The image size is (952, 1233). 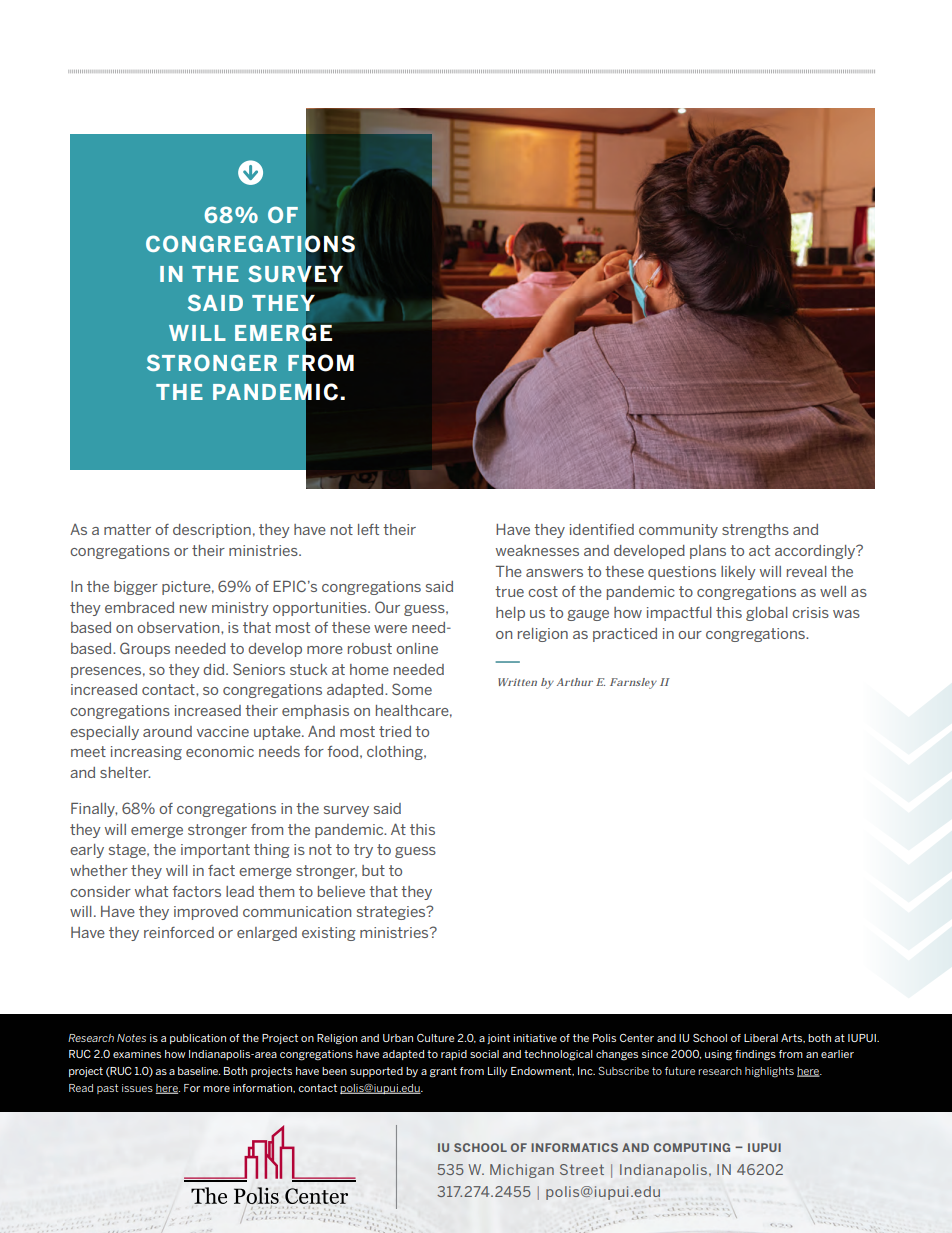 I want to click on weaknesses, so click(x=537, y=550).
